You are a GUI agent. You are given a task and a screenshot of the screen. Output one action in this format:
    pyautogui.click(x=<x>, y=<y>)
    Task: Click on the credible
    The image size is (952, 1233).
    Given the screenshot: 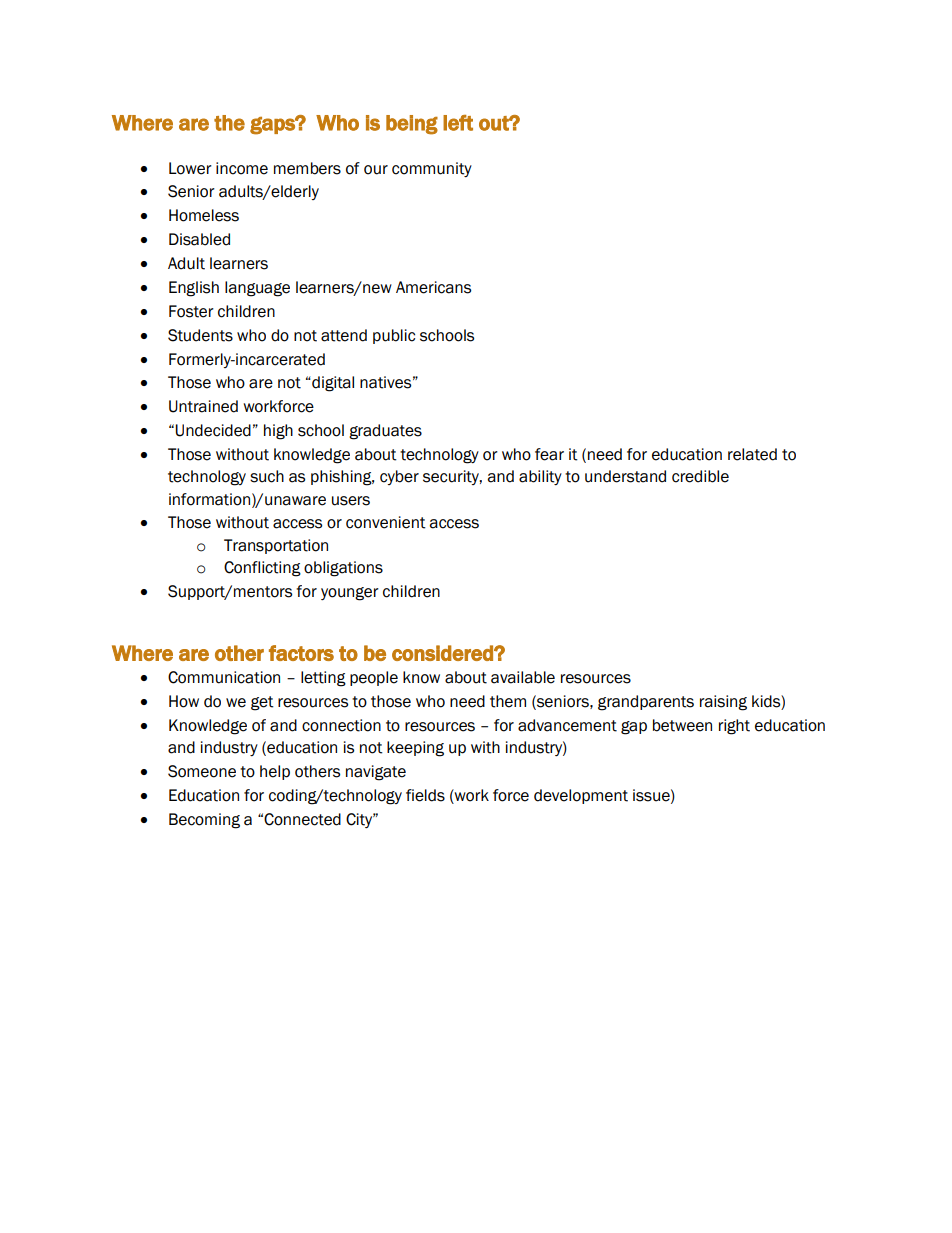 What is the action you would take?
    pyautogui.click(x=700, y=476)
